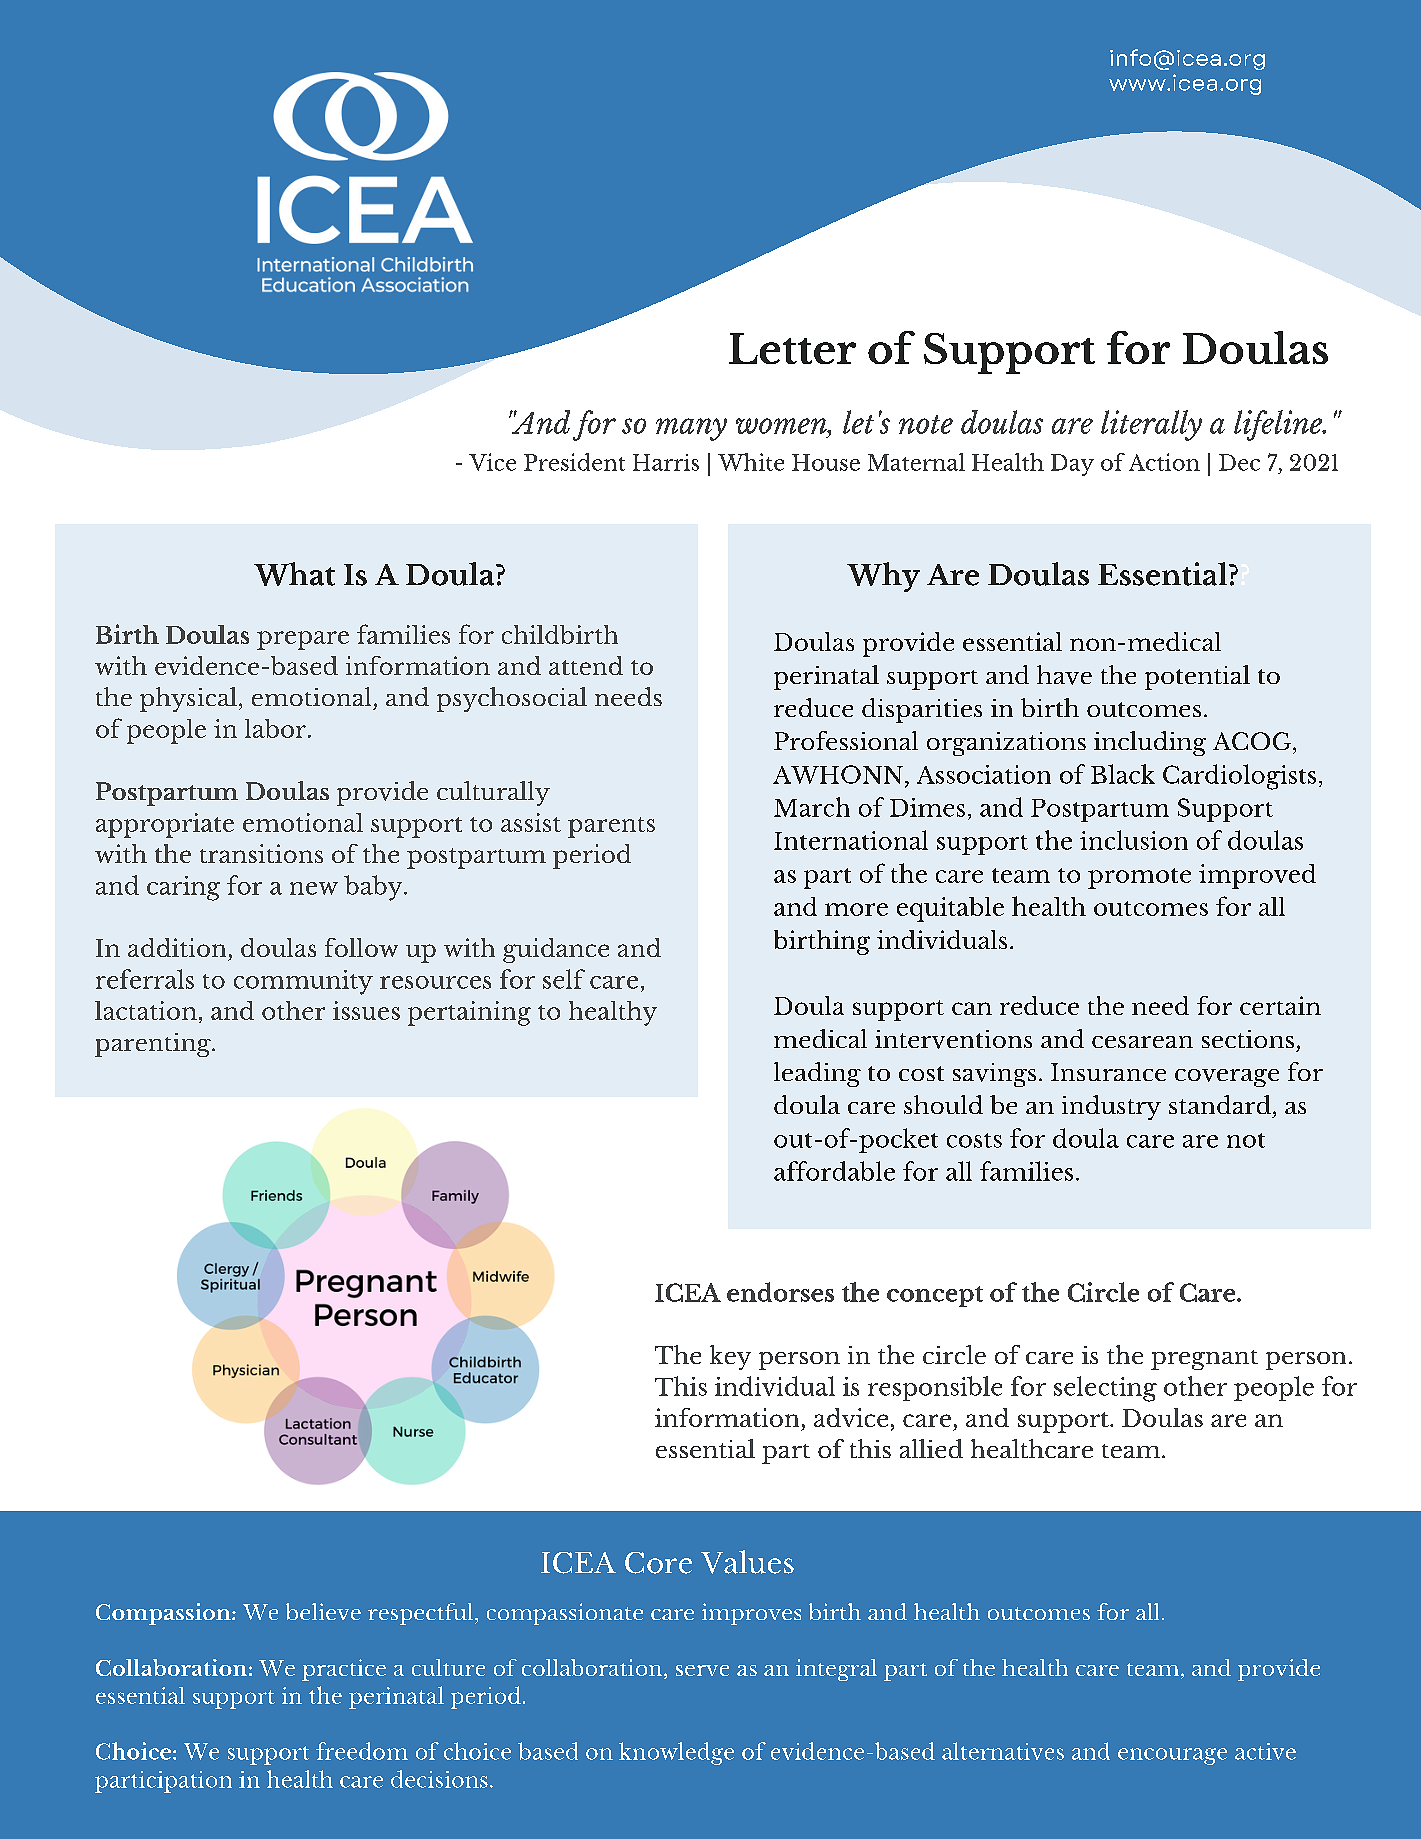 This page has width=1421, height=1839. What do you see at coordinates (817, 1074) in the page?
I see `leading` at bounding box center [817, 1074].
